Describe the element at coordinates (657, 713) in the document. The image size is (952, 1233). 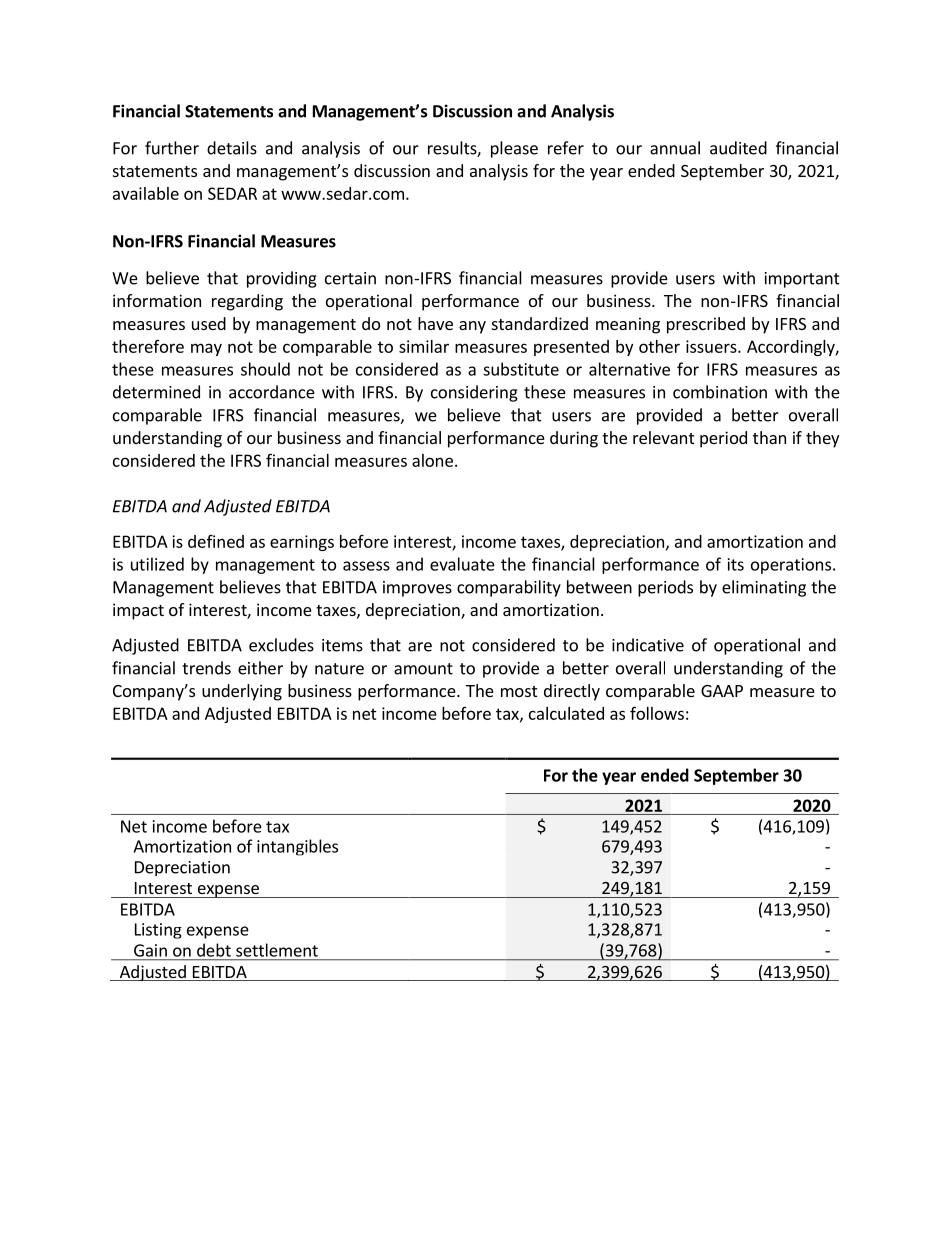
I see `follows` at that location.
